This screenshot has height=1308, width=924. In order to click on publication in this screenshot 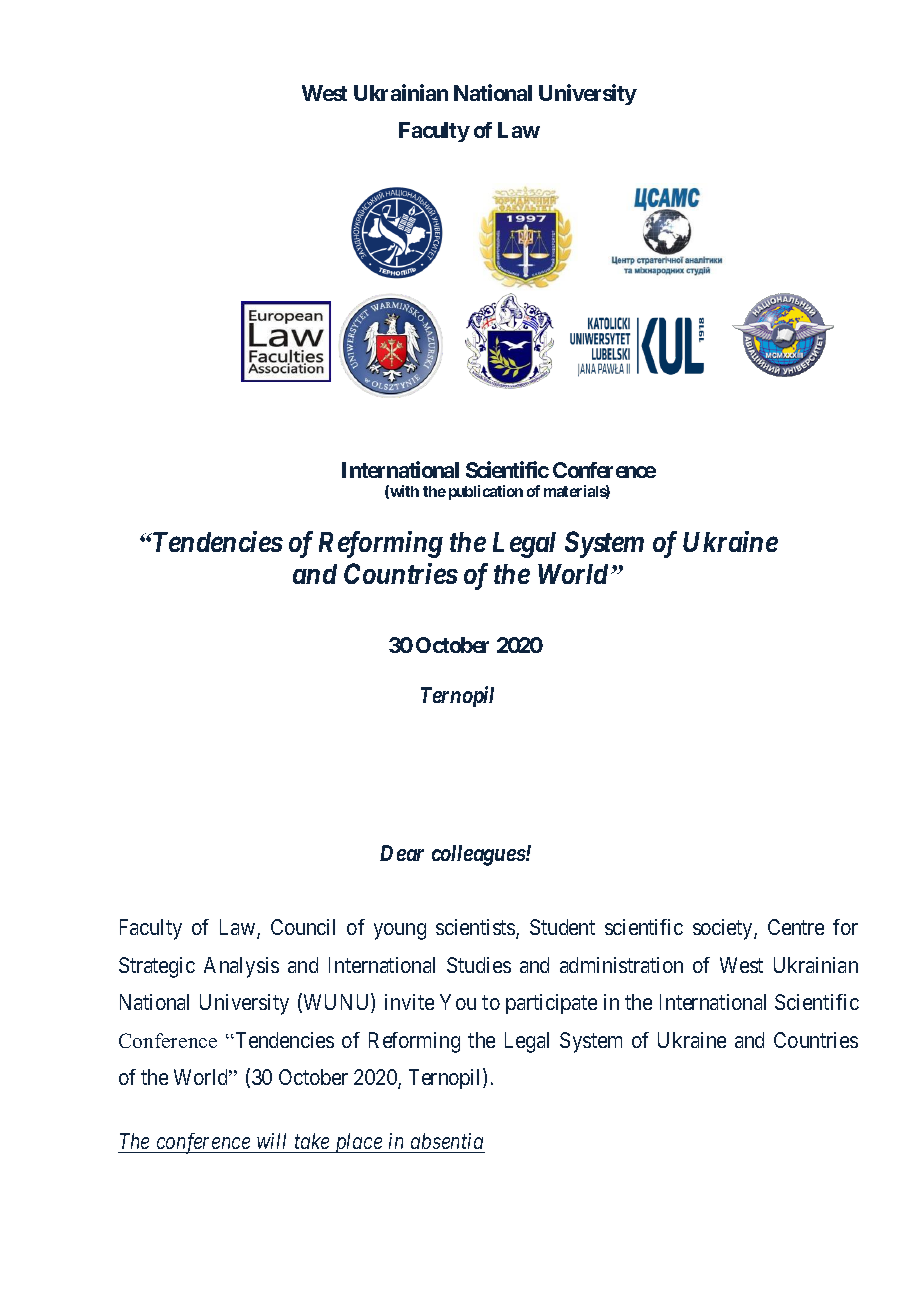, I will do `click(486, 492)`.
